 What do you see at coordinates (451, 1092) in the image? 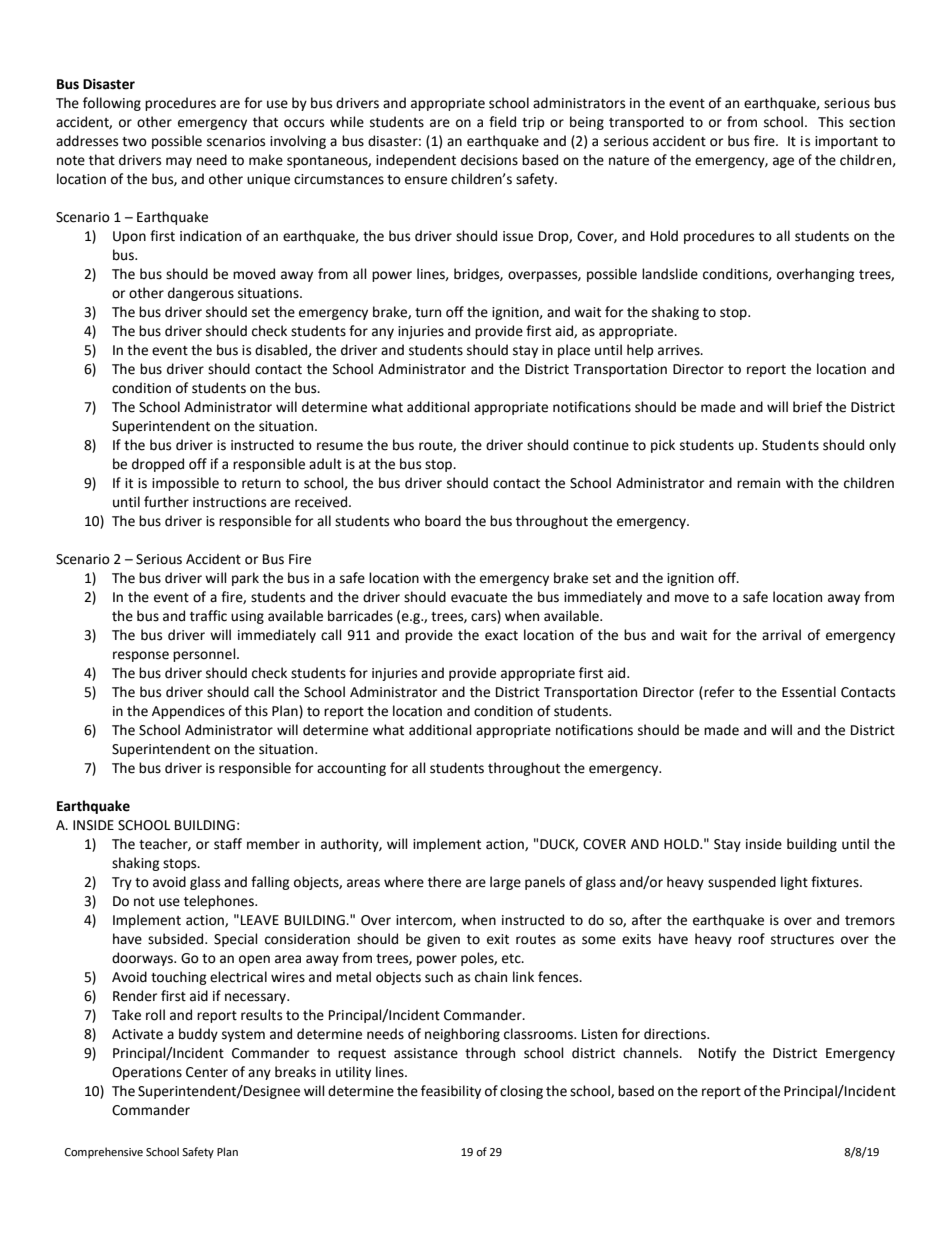
I see `feasibility` at bounding box center [451, 1092].
